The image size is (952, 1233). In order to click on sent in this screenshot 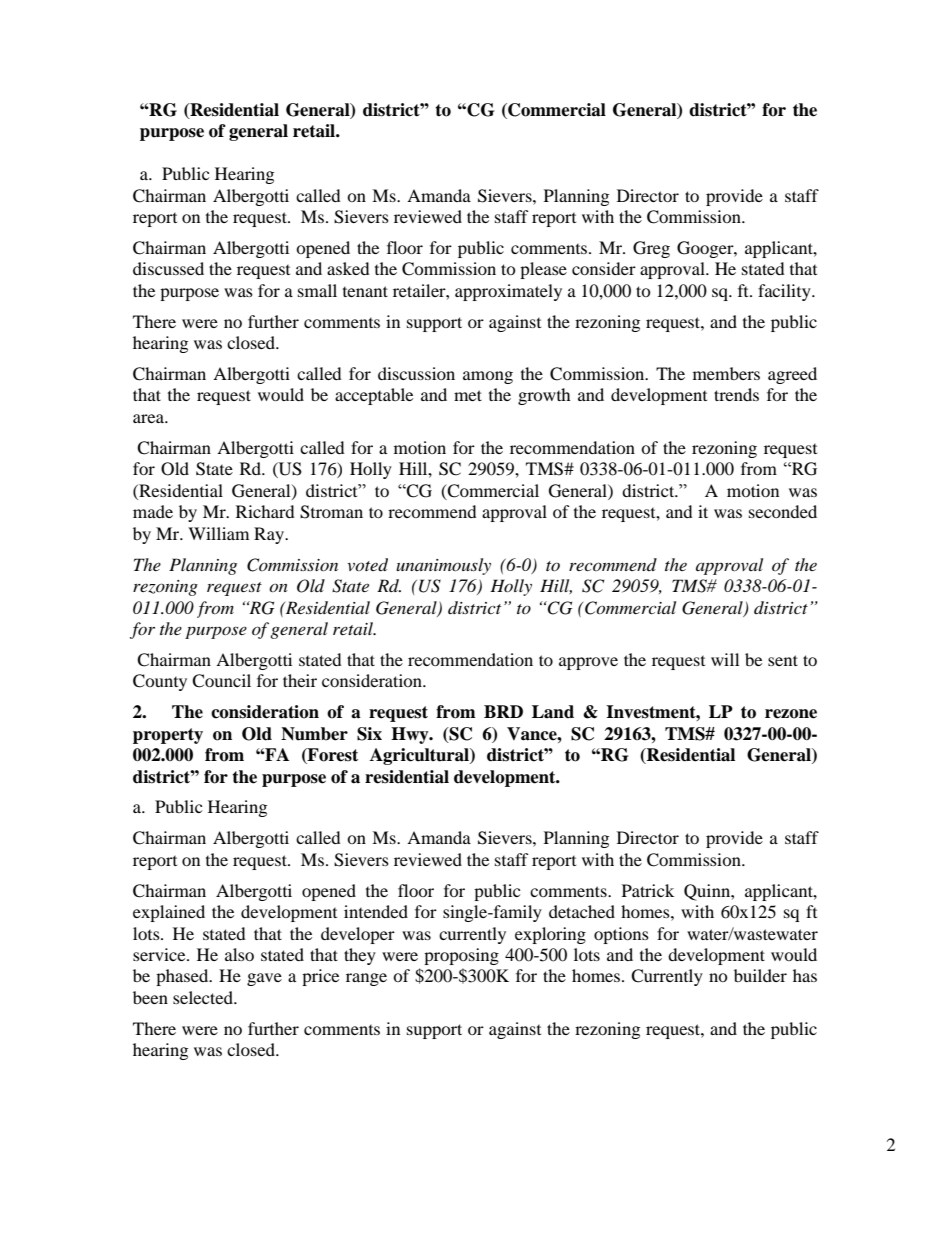, I will do `click(783, 660)`.
